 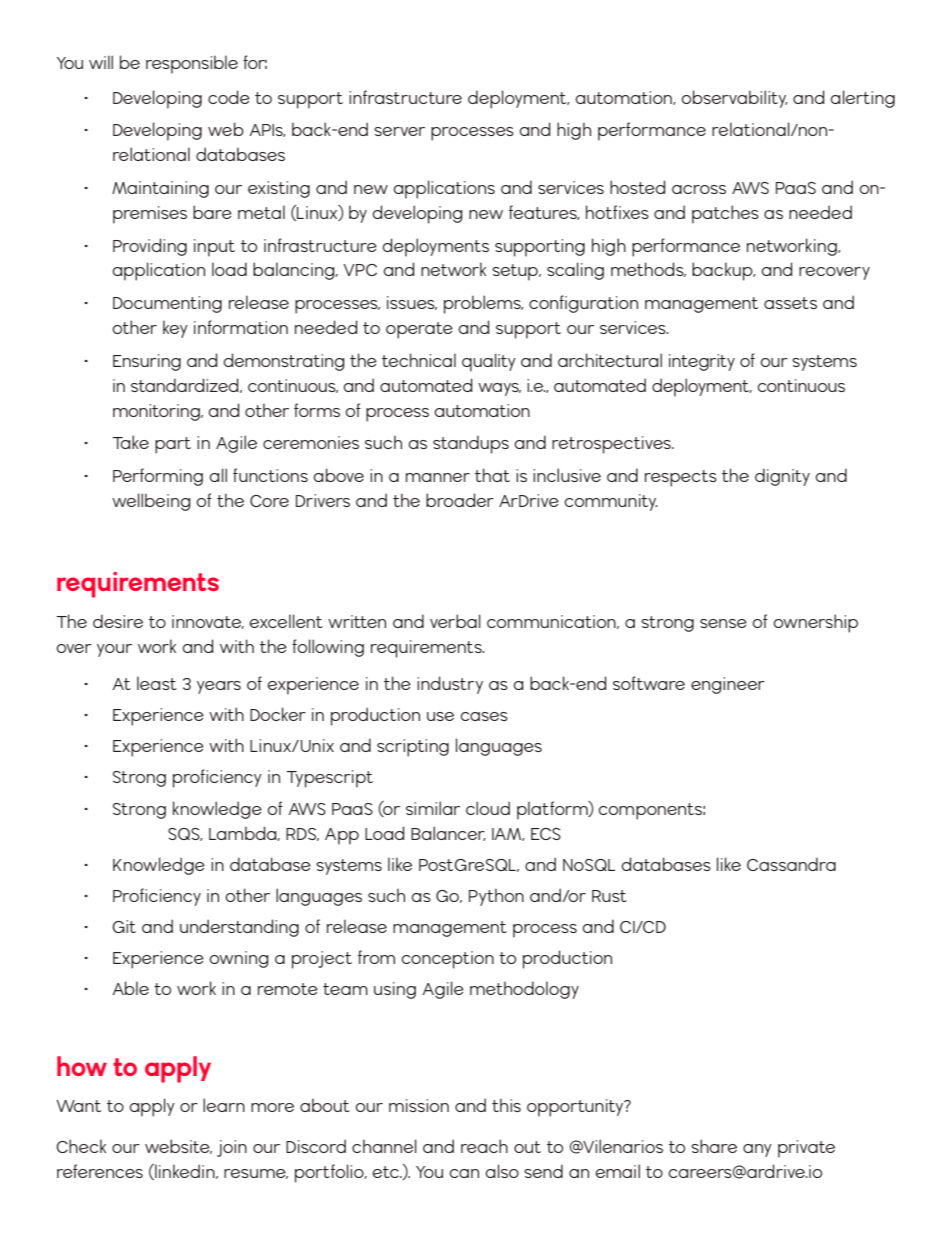 I want to click on server, so click(x=399, y=131).
